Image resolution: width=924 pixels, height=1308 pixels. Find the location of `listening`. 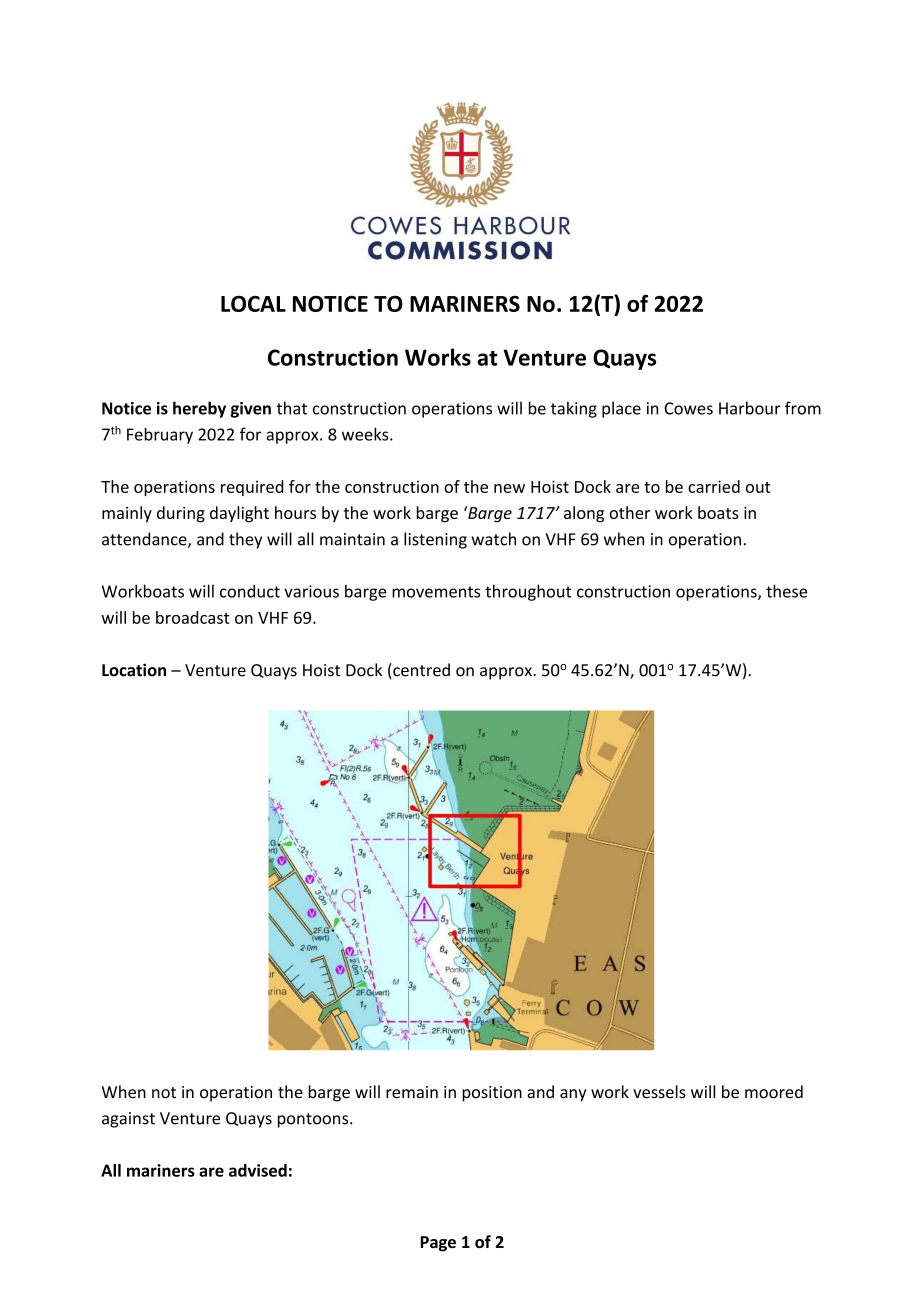

listening is located at coordinates (435, 540).
